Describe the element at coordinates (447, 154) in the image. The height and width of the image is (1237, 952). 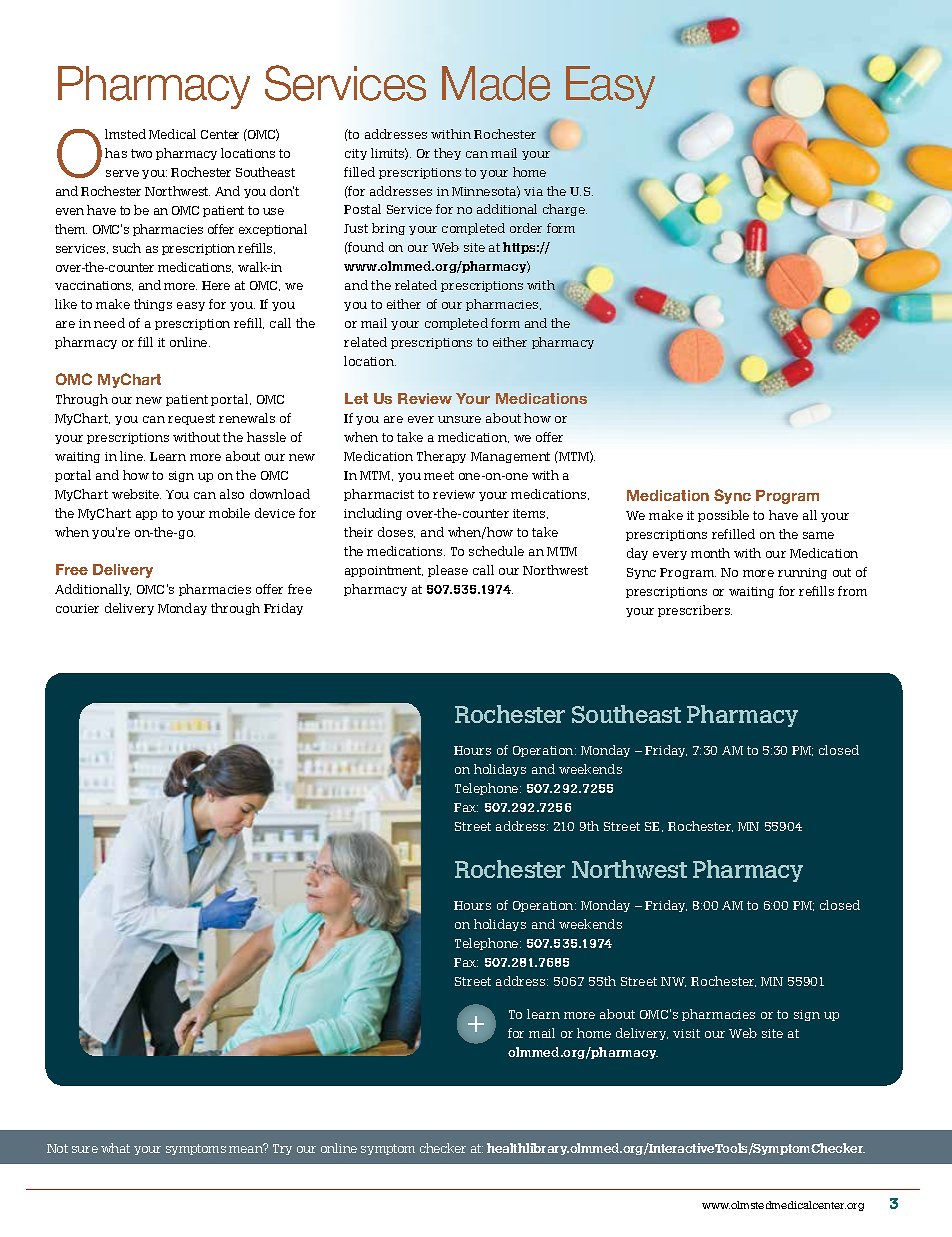
I see `they` at that location.
